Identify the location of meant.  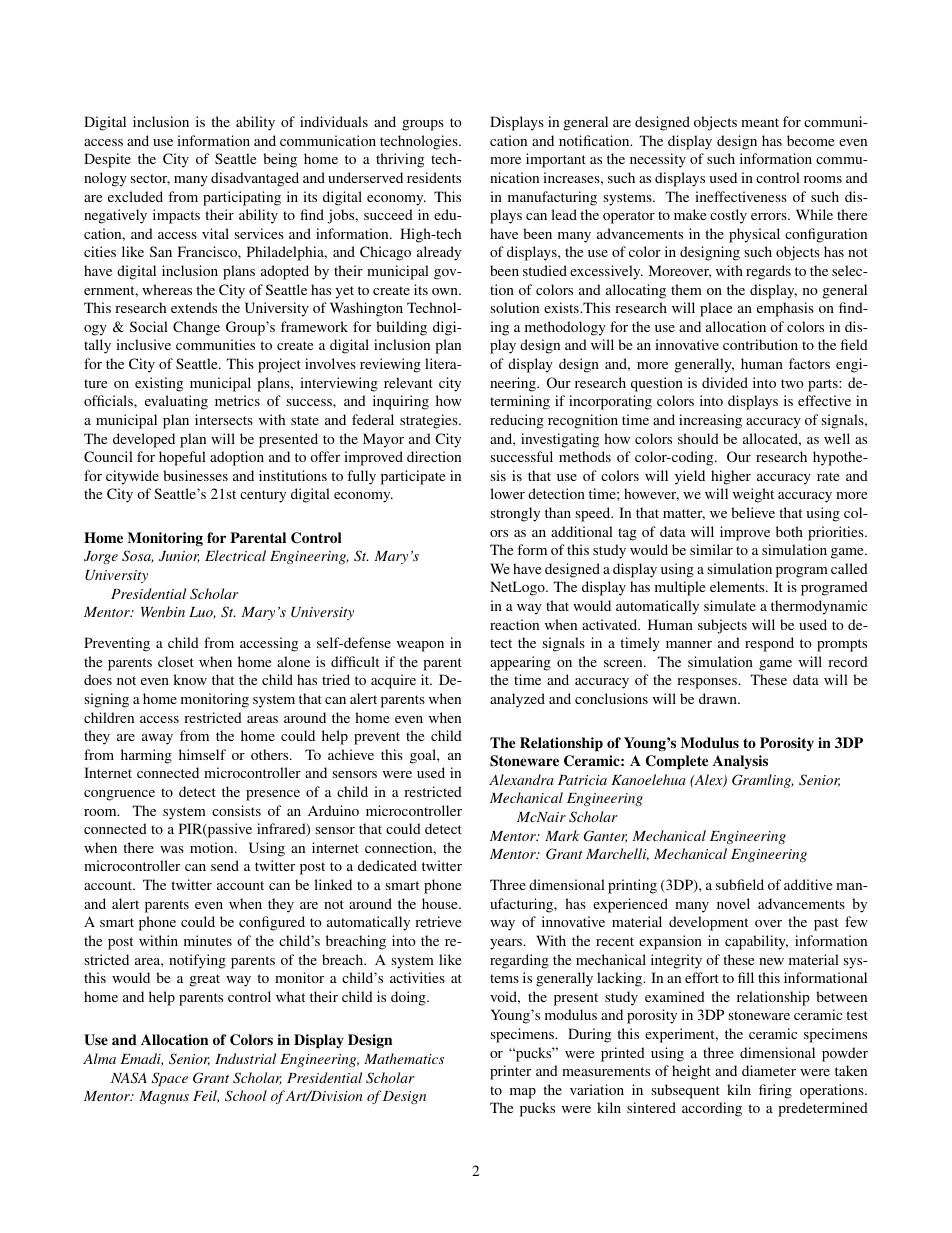
(760, 122).
